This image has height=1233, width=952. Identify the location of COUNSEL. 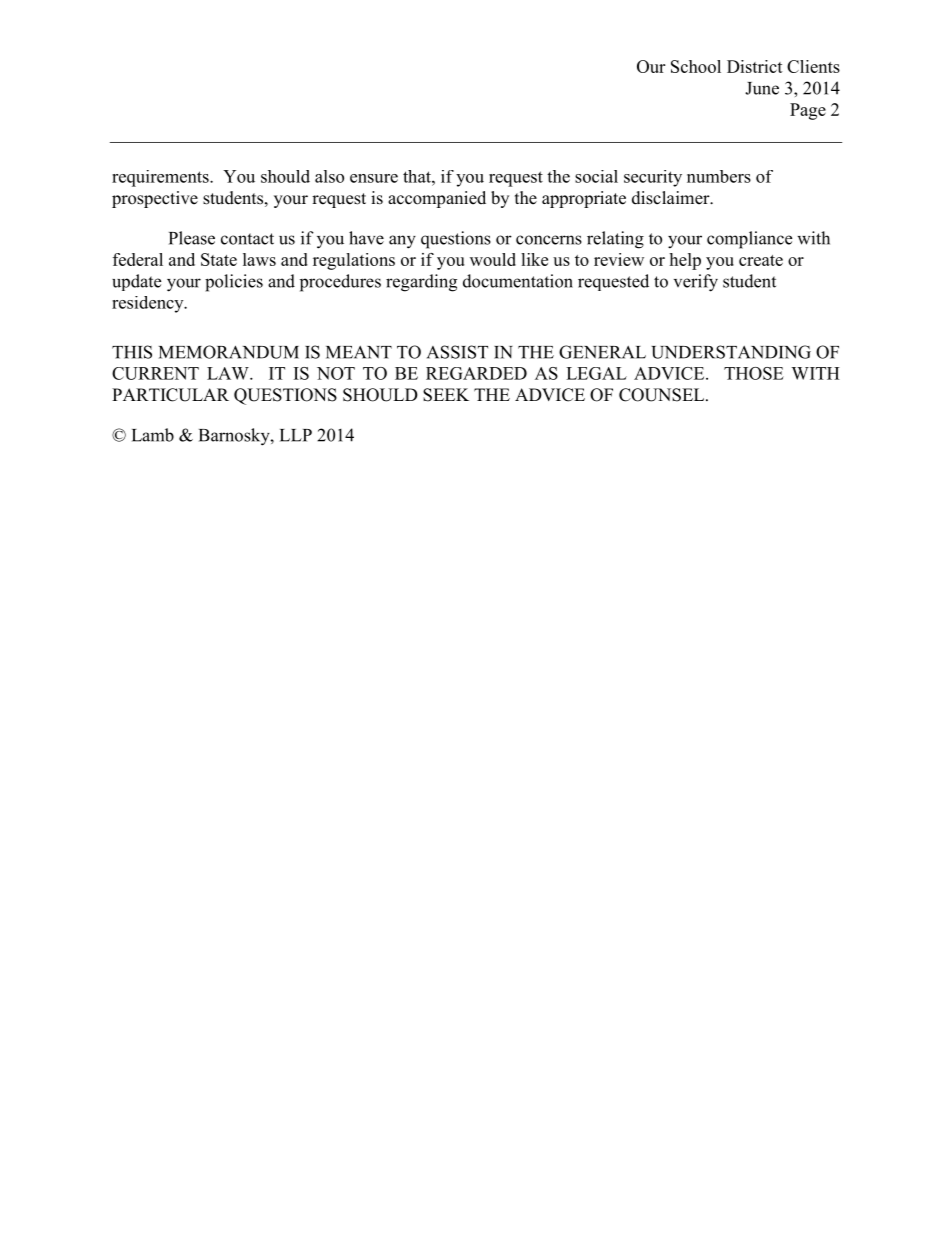
(663, 395).
